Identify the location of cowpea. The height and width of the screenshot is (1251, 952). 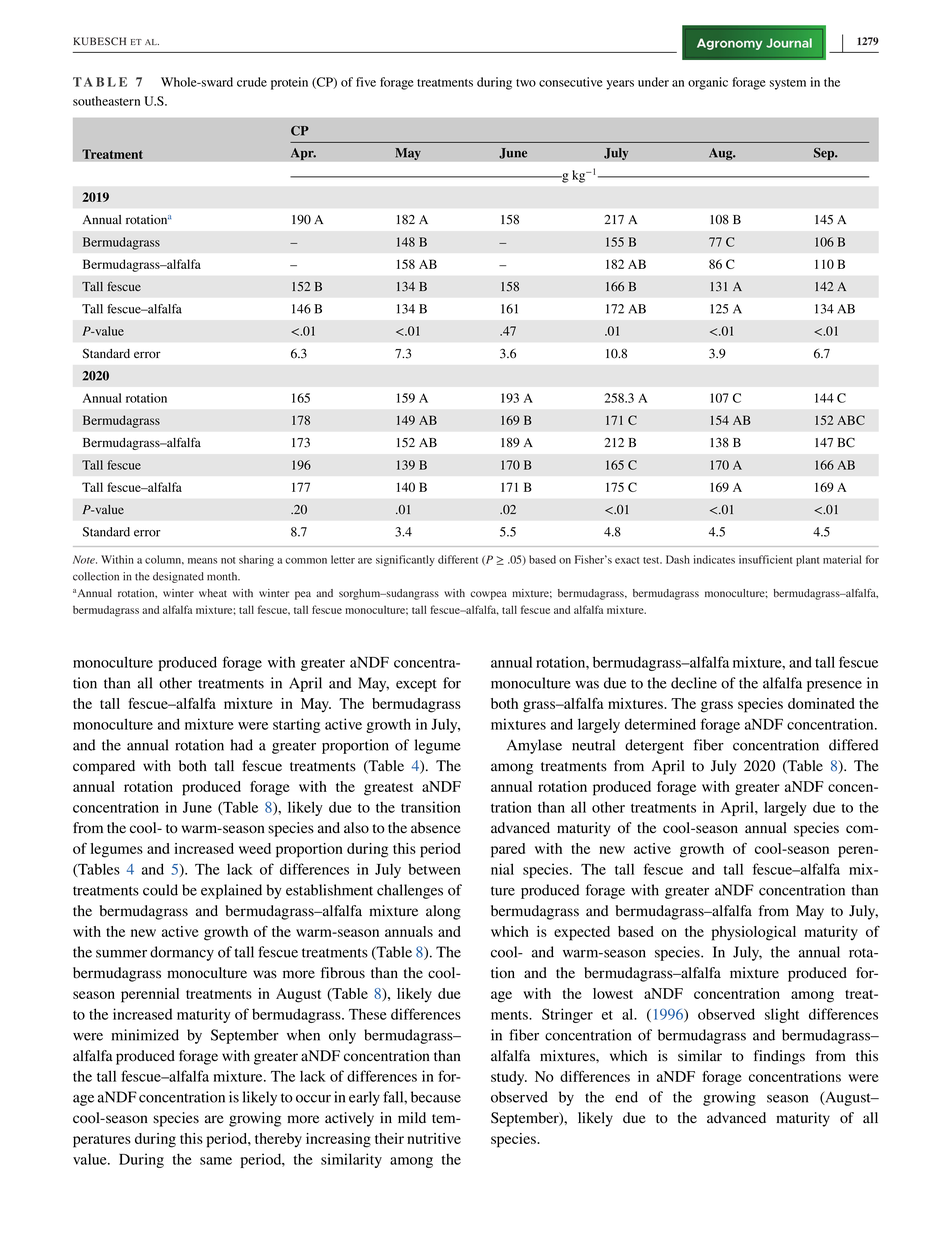
(488, 595).
